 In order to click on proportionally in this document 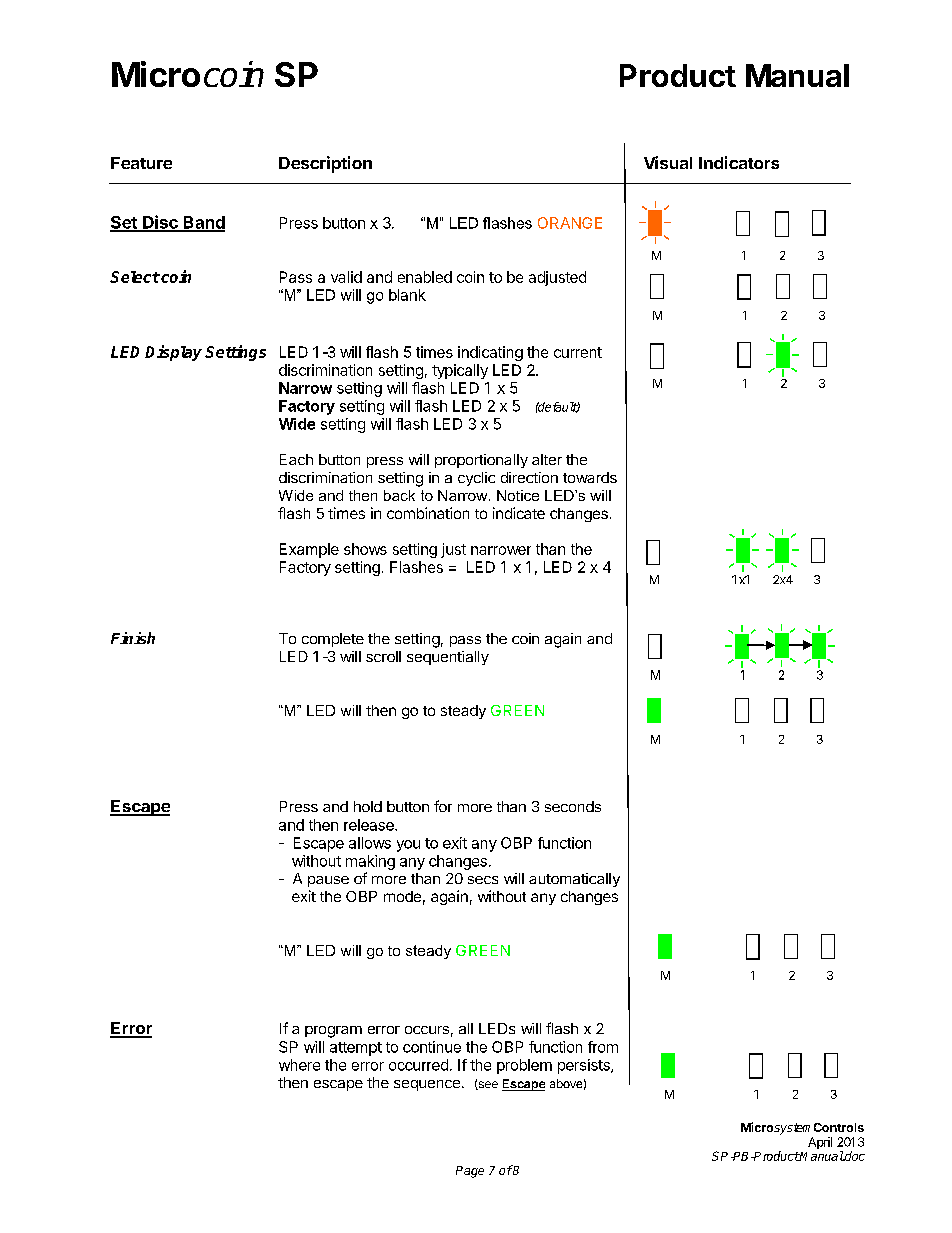, I will do `click(481, 461)`.
